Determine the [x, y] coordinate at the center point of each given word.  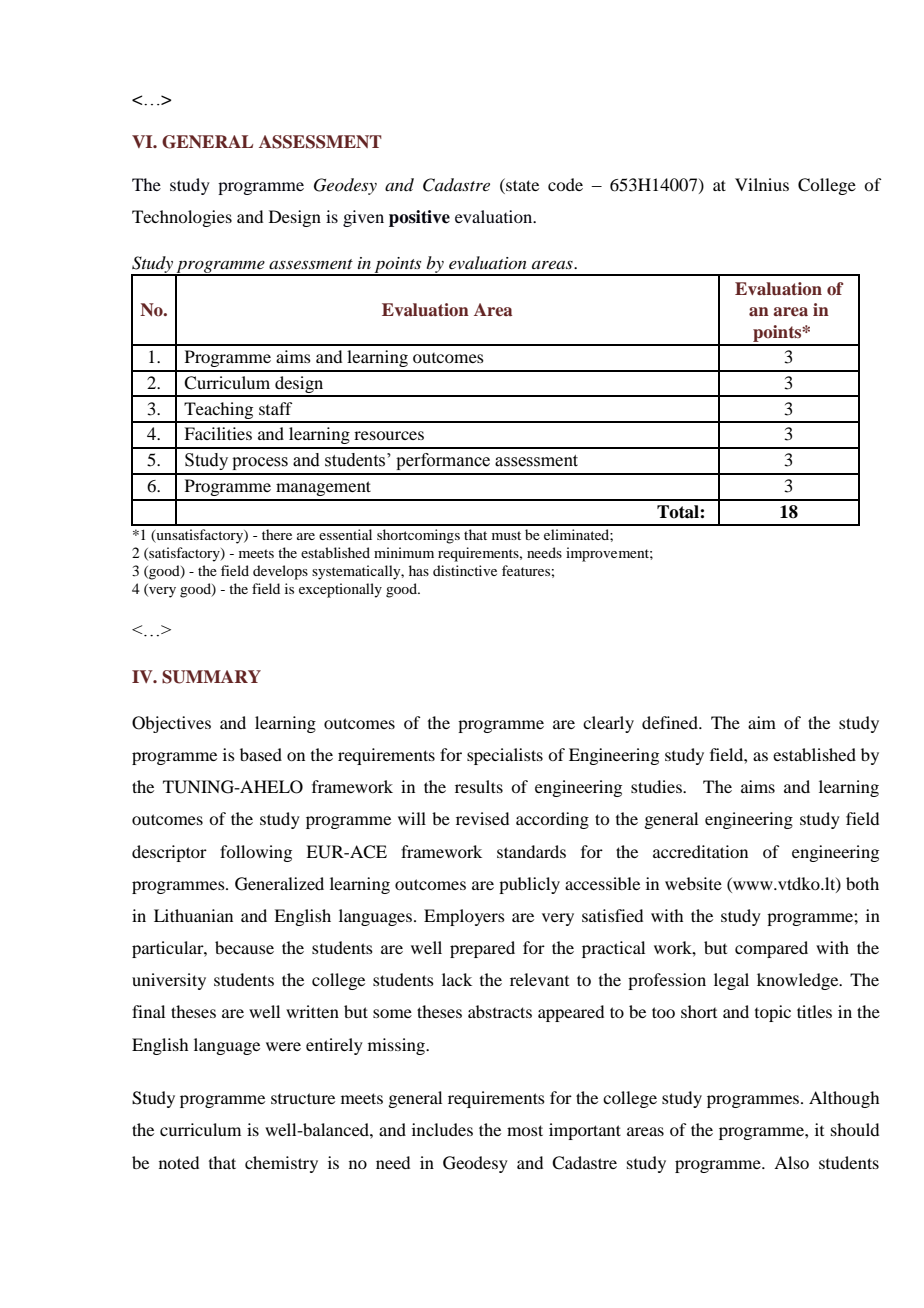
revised [482, 818]
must [506, 535]
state [521, 184]
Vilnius [762, 184]
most [525, 1130]
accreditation [700, 851]
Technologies [182, 218]
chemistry [281, 1164]
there [277, 534]
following [256, 853]
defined [671, 722]
